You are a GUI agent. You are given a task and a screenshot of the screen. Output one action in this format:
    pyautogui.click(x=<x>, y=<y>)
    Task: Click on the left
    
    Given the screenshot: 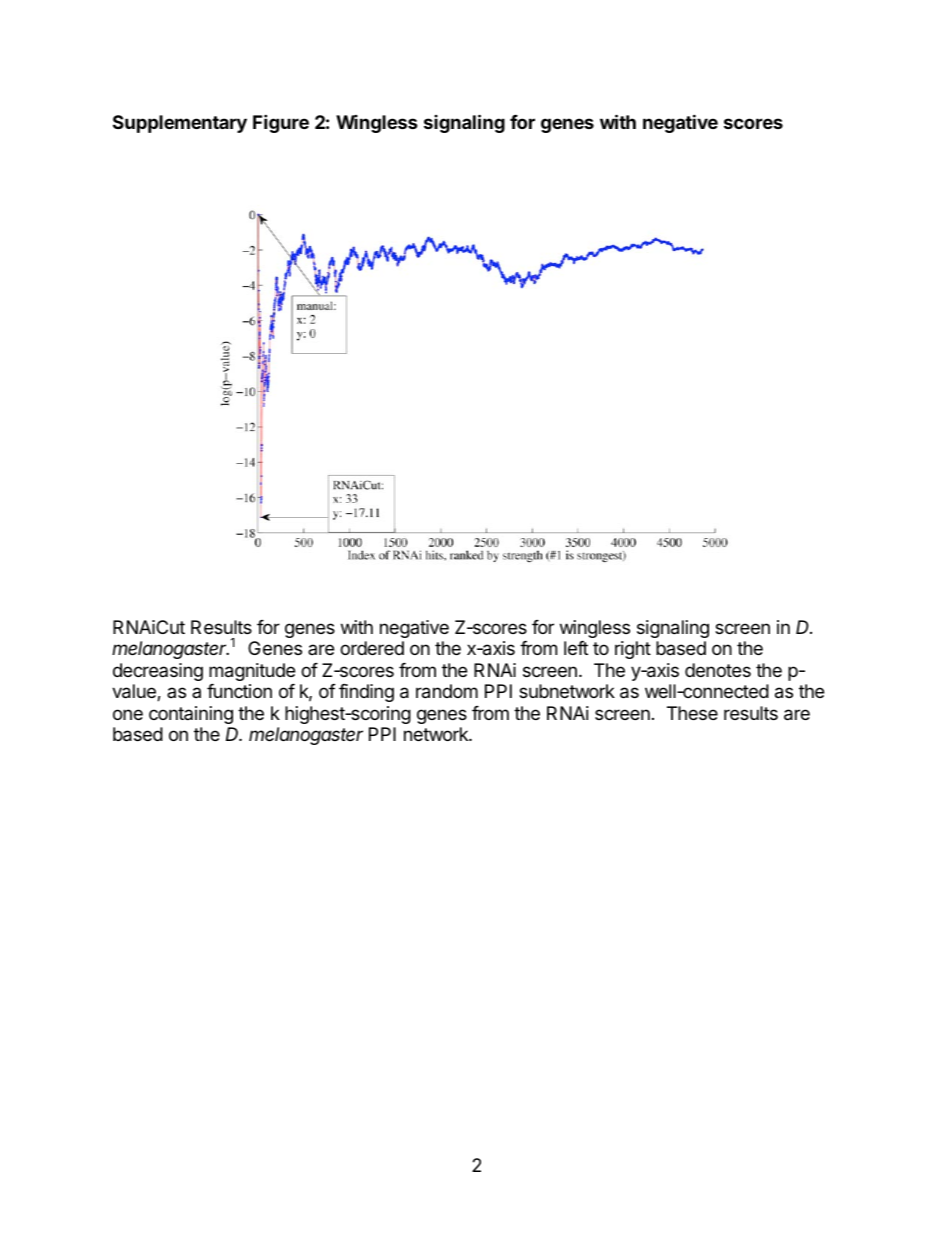 What is the action you would take?
    pyautogui.click(x=576, y=648)
